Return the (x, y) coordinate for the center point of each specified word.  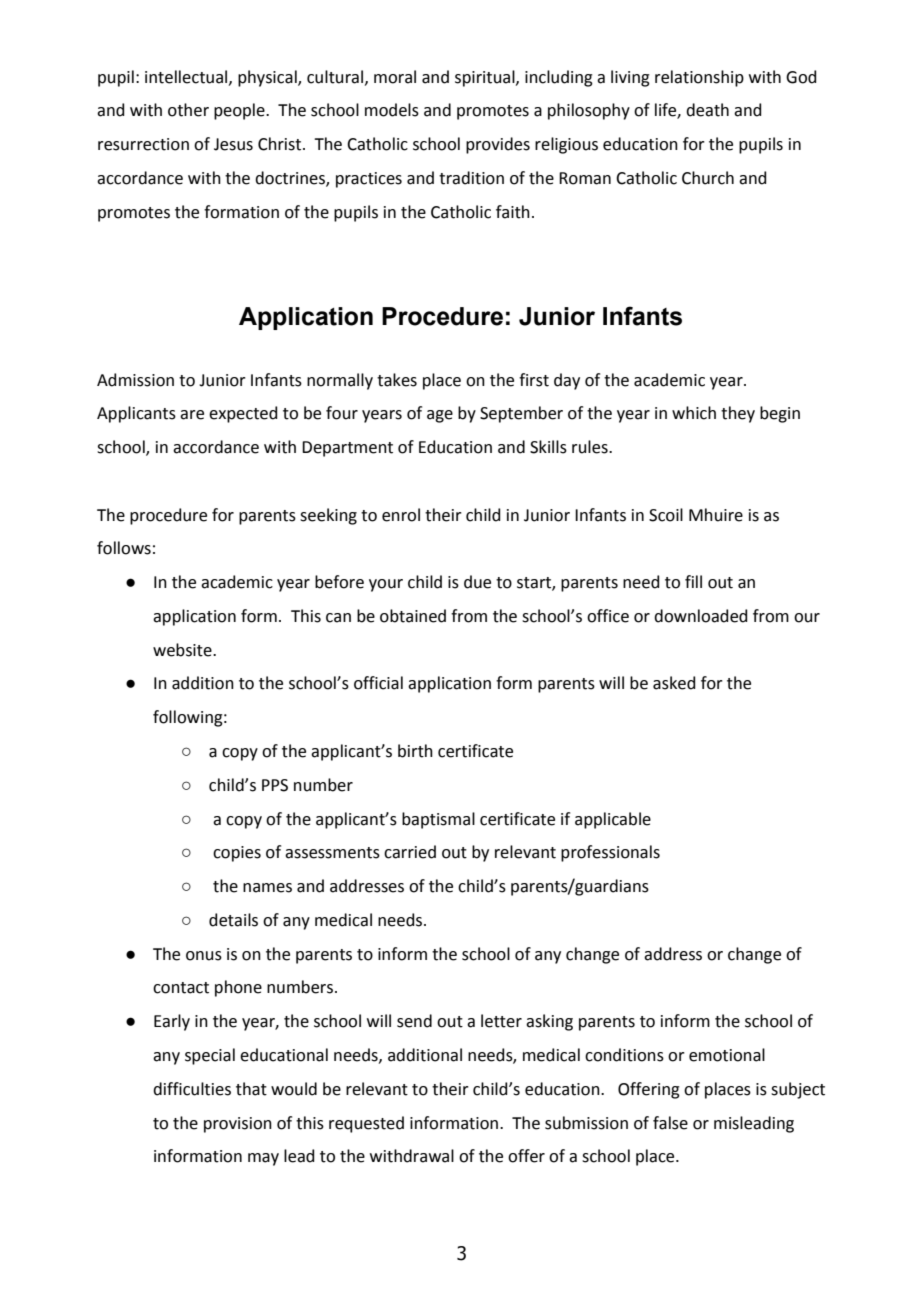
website (183, 650)
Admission (135, 380)
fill (693, 581)
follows (124, 548)
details (233, 920)
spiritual (486, 78)
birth (415, 751)
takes (397, 380)
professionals (610, 853)
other (188, 110)
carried (410, 852)
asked (674, 683)
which (694, 413)
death (707, 110)
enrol (401, 515)
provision (238, 1125)
